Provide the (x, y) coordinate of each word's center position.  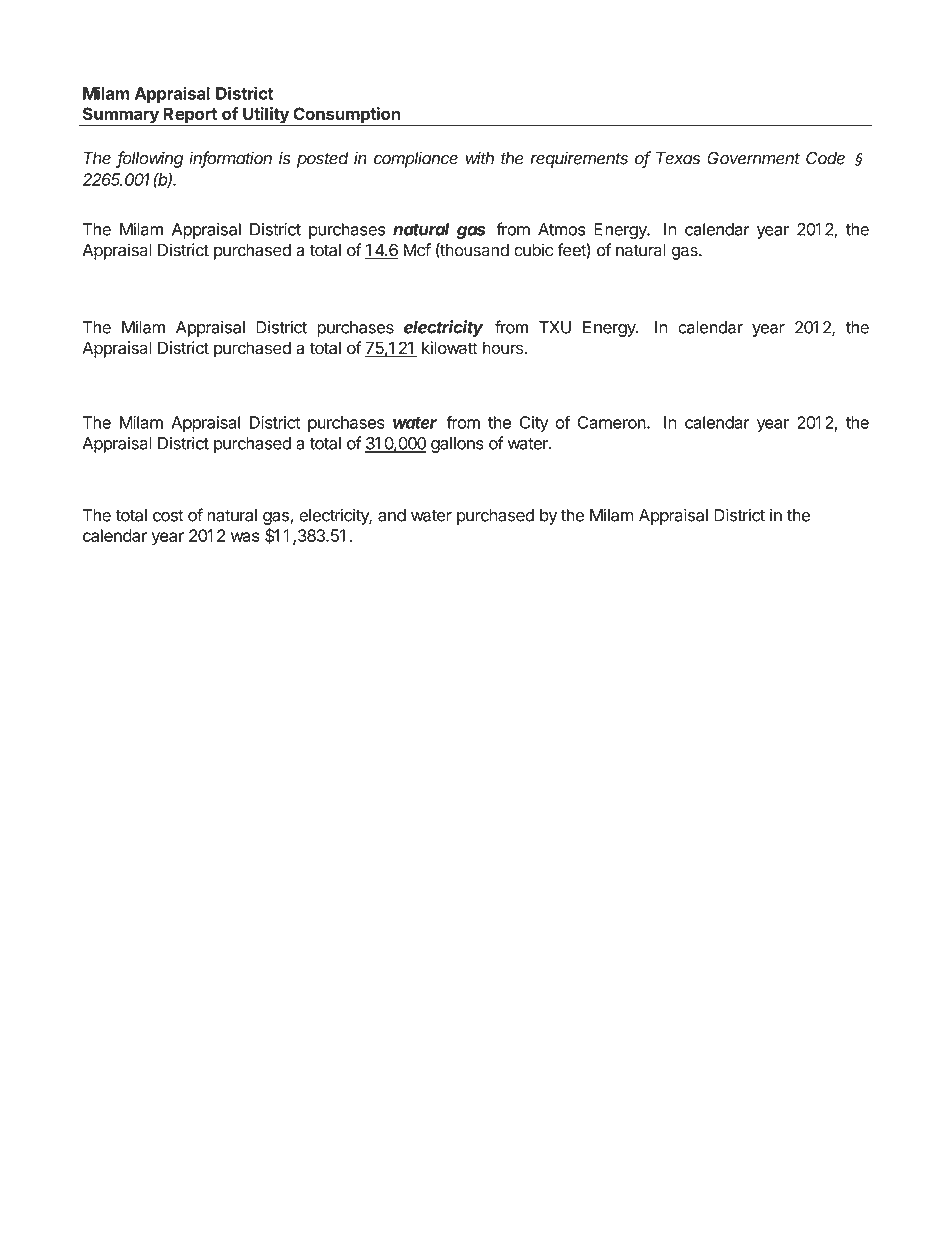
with (480, 158)
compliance (416, 159)
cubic (533, 250)
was (245, 537)
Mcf (417, 250)
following (149, 159)
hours (503, 348)
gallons (457, 445)
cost (168, 516)
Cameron (612, 422)
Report (190, 116)
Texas (678, 158)
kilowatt (450, 348)
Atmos (562, 229)
